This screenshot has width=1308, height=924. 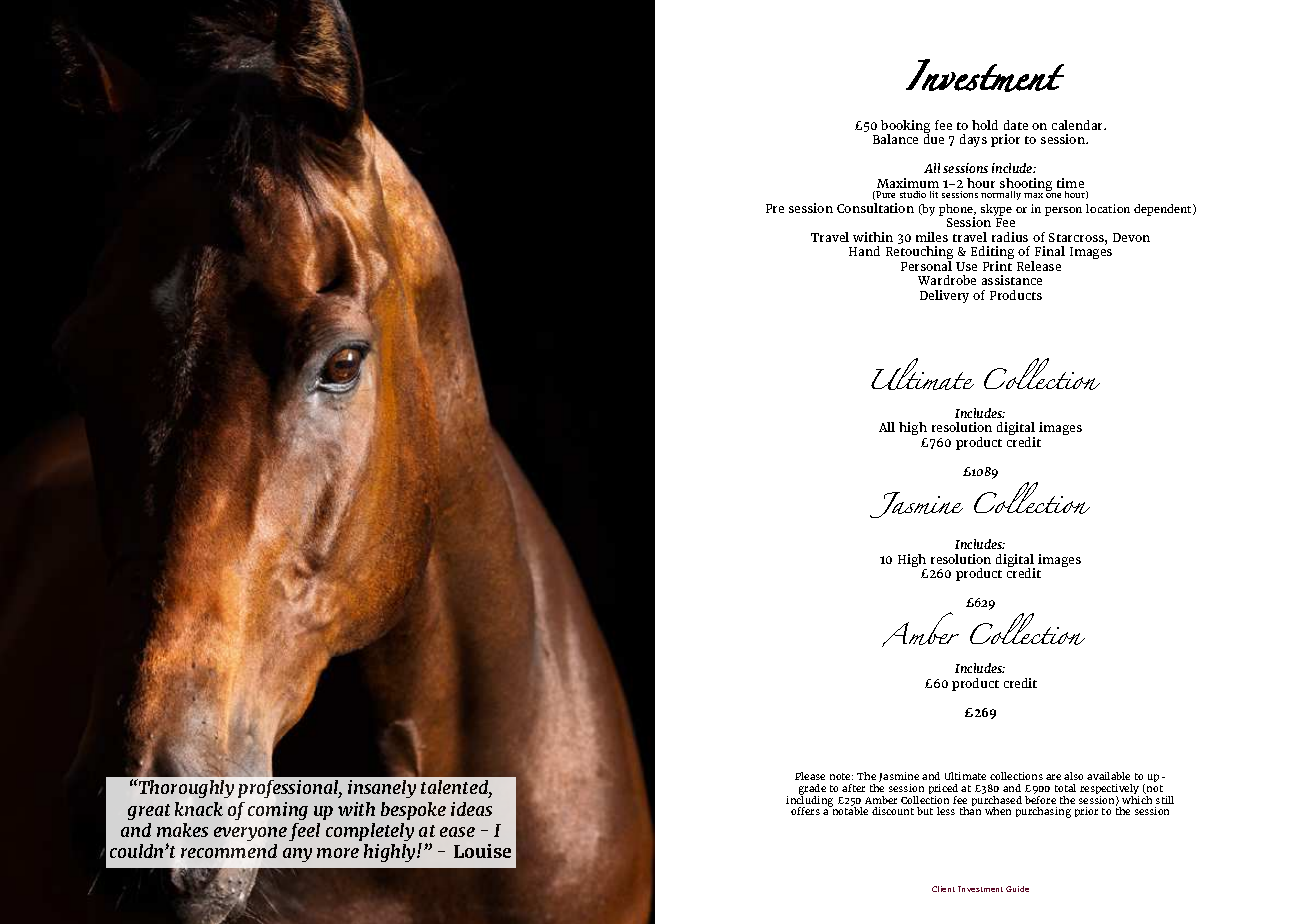 I want to click on any, so click(x=297, y=855).
